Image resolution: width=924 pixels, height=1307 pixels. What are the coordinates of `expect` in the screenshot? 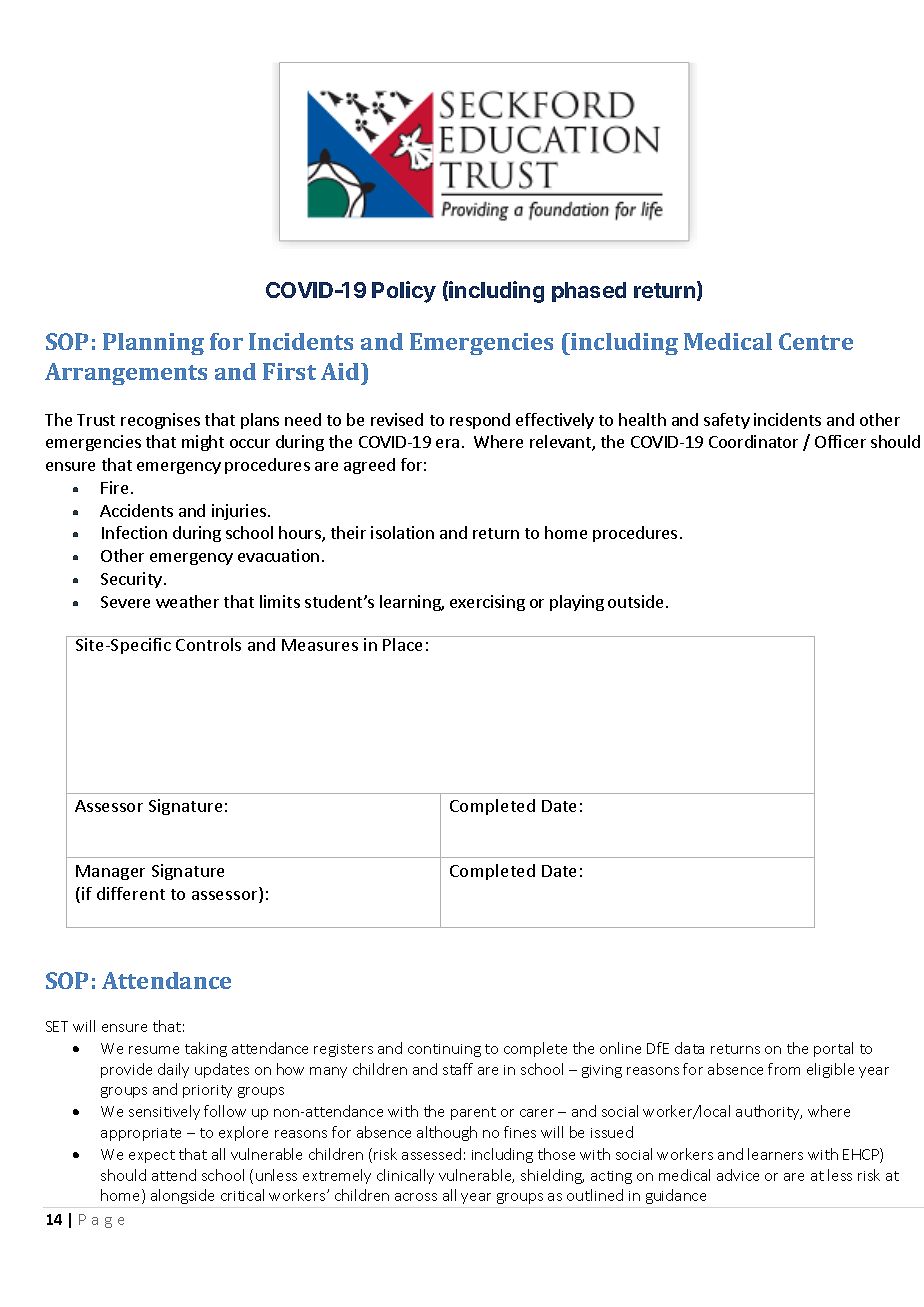 It's located at (152, 1156).
